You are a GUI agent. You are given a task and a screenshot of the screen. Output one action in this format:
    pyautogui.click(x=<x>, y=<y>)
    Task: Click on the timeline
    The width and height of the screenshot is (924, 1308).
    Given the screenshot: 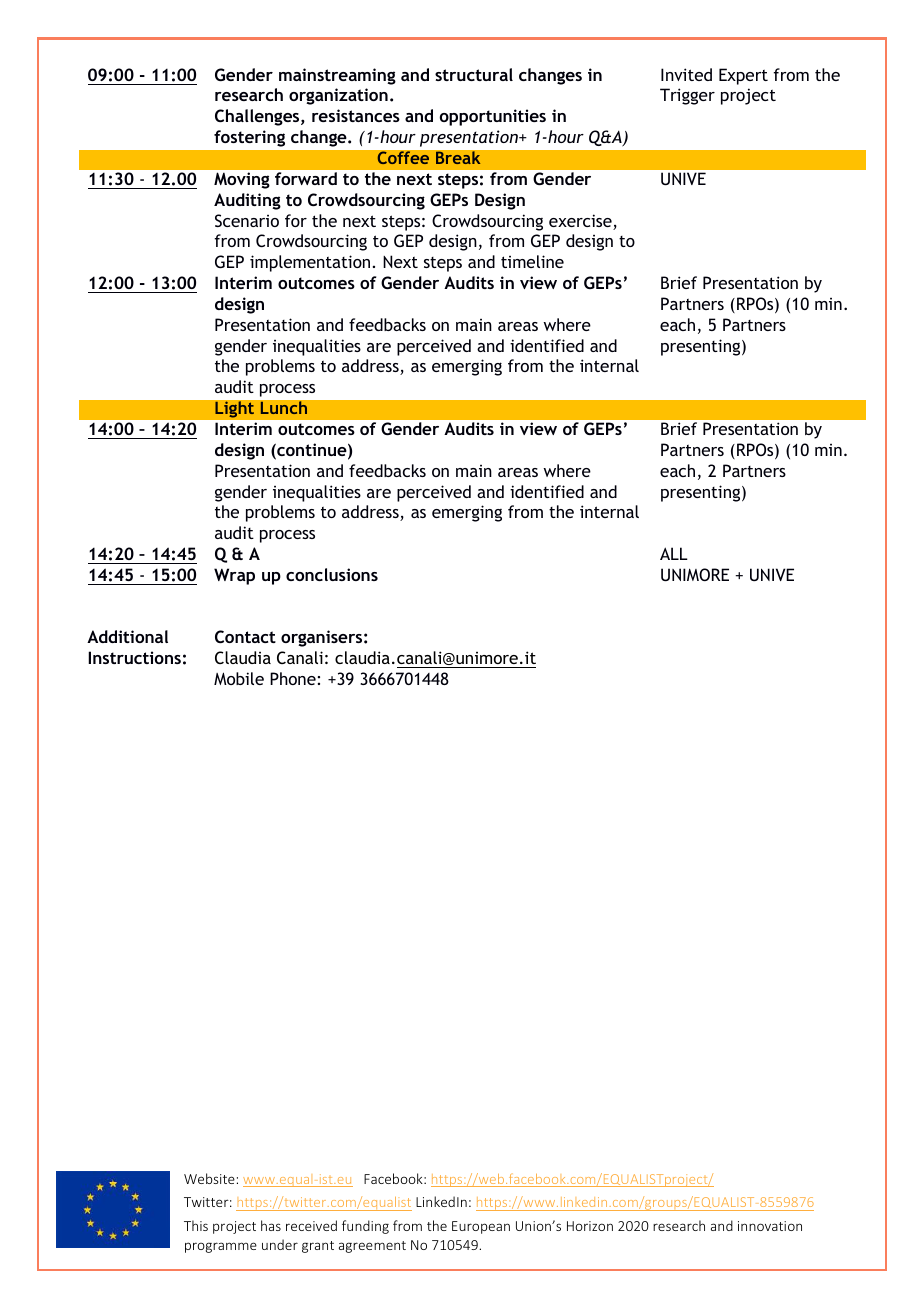 What is the action you would take?
    pyautogui.click(x=532, y=261)
